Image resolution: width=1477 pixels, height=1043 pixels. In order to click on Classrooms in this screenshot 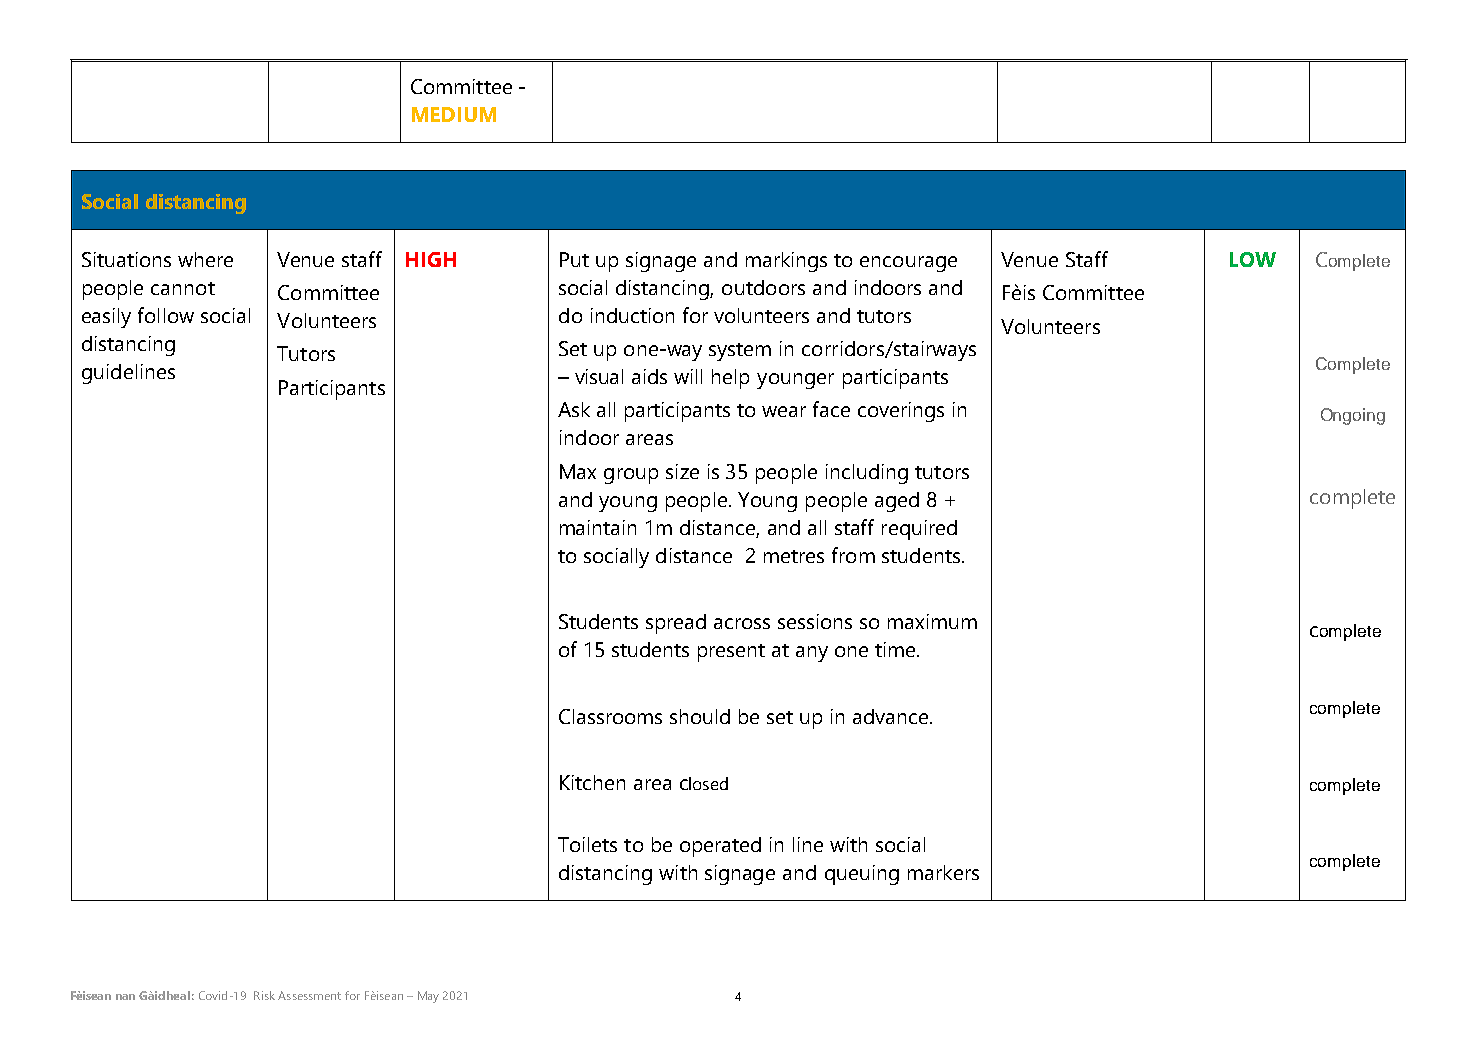, I will do `click(610, 716)`.
